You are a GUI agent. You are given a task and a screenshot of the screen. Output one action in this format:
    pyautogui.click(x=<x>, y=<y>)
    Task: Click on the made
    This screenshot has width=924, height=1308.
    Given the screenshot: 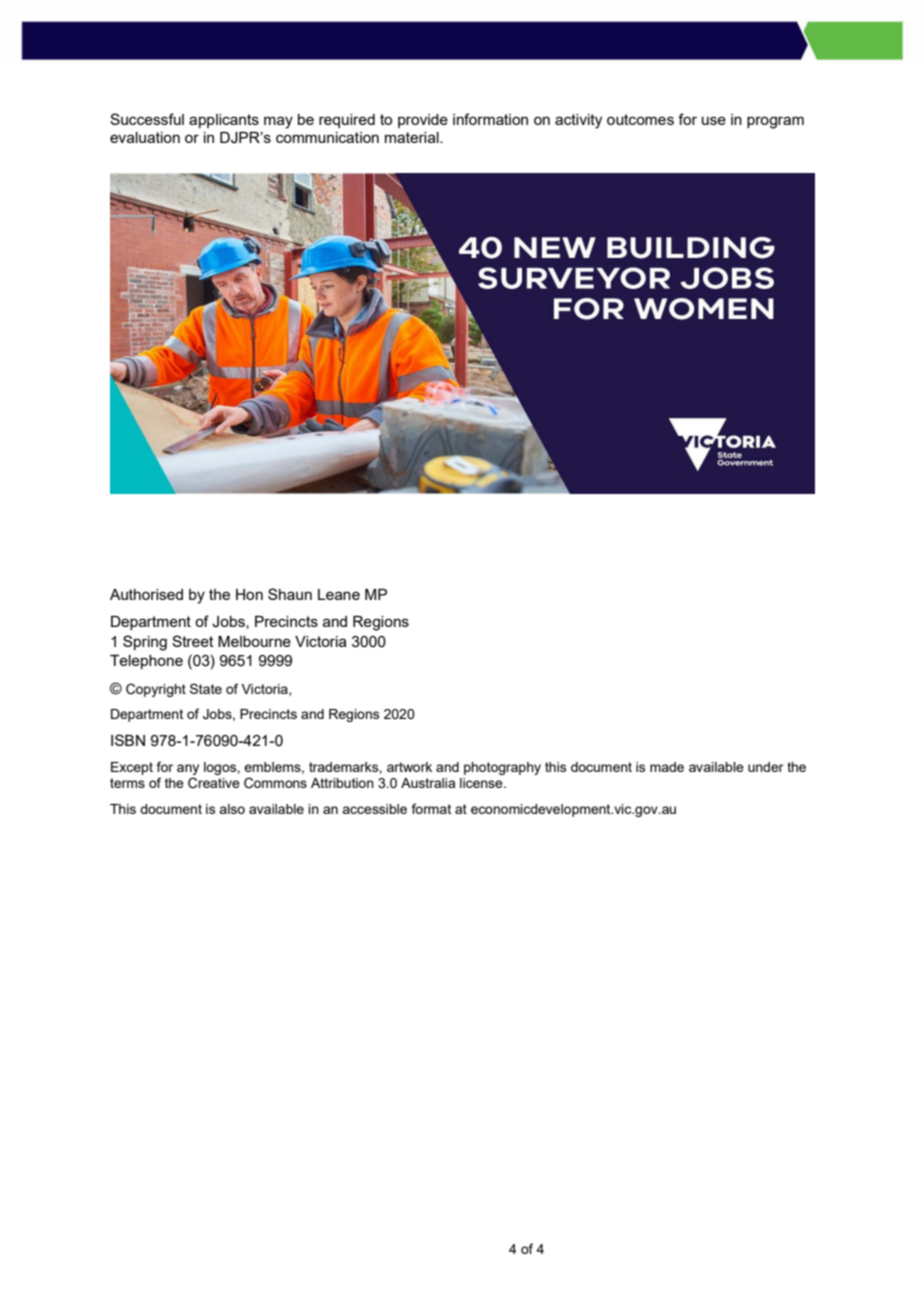 What is the action you would take?
    pyautogui.click(x=667, y=767)
